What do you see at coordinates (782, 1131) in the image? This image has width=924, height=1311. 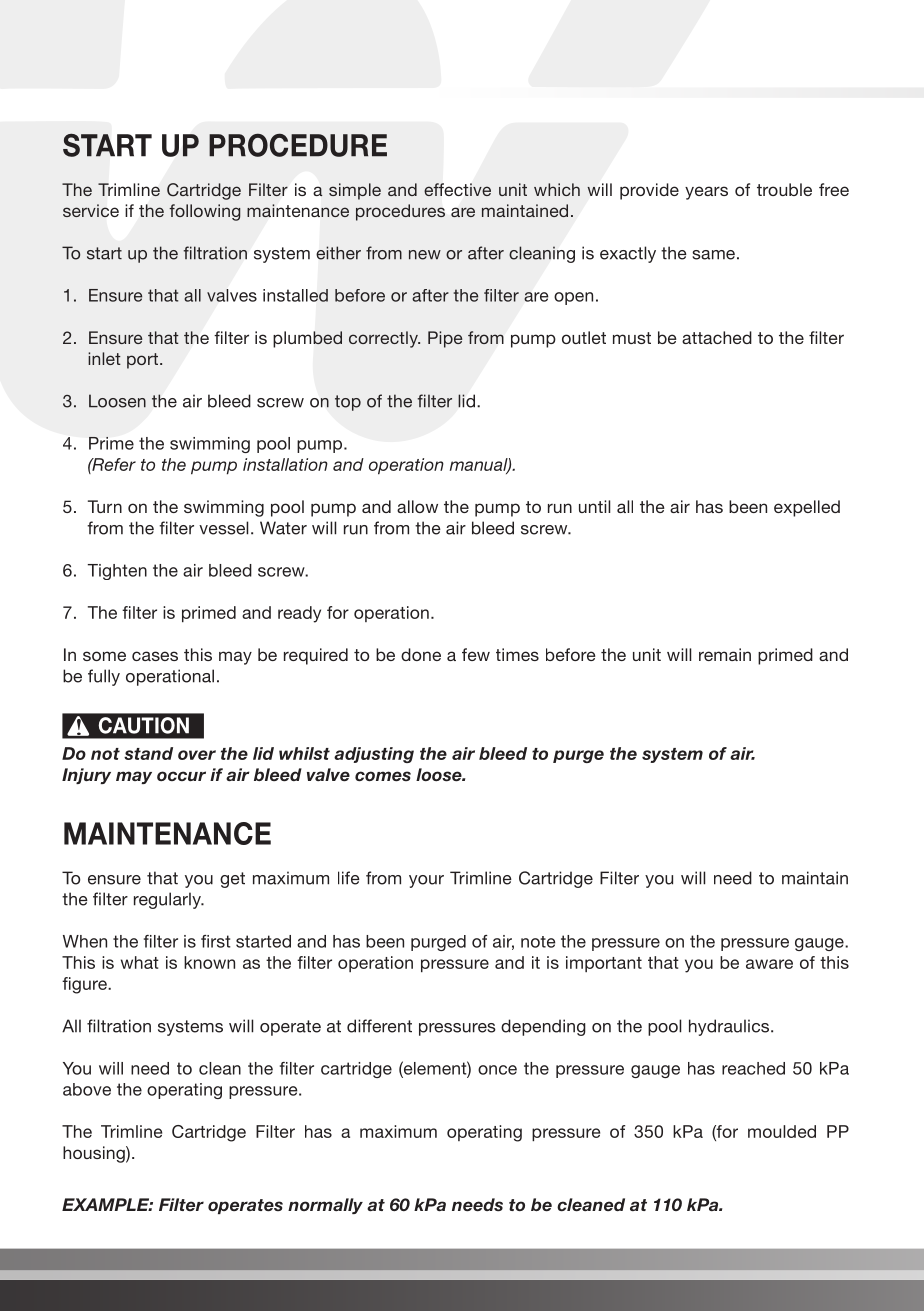 I see `moulded` at bounding box center [782, 1131].
